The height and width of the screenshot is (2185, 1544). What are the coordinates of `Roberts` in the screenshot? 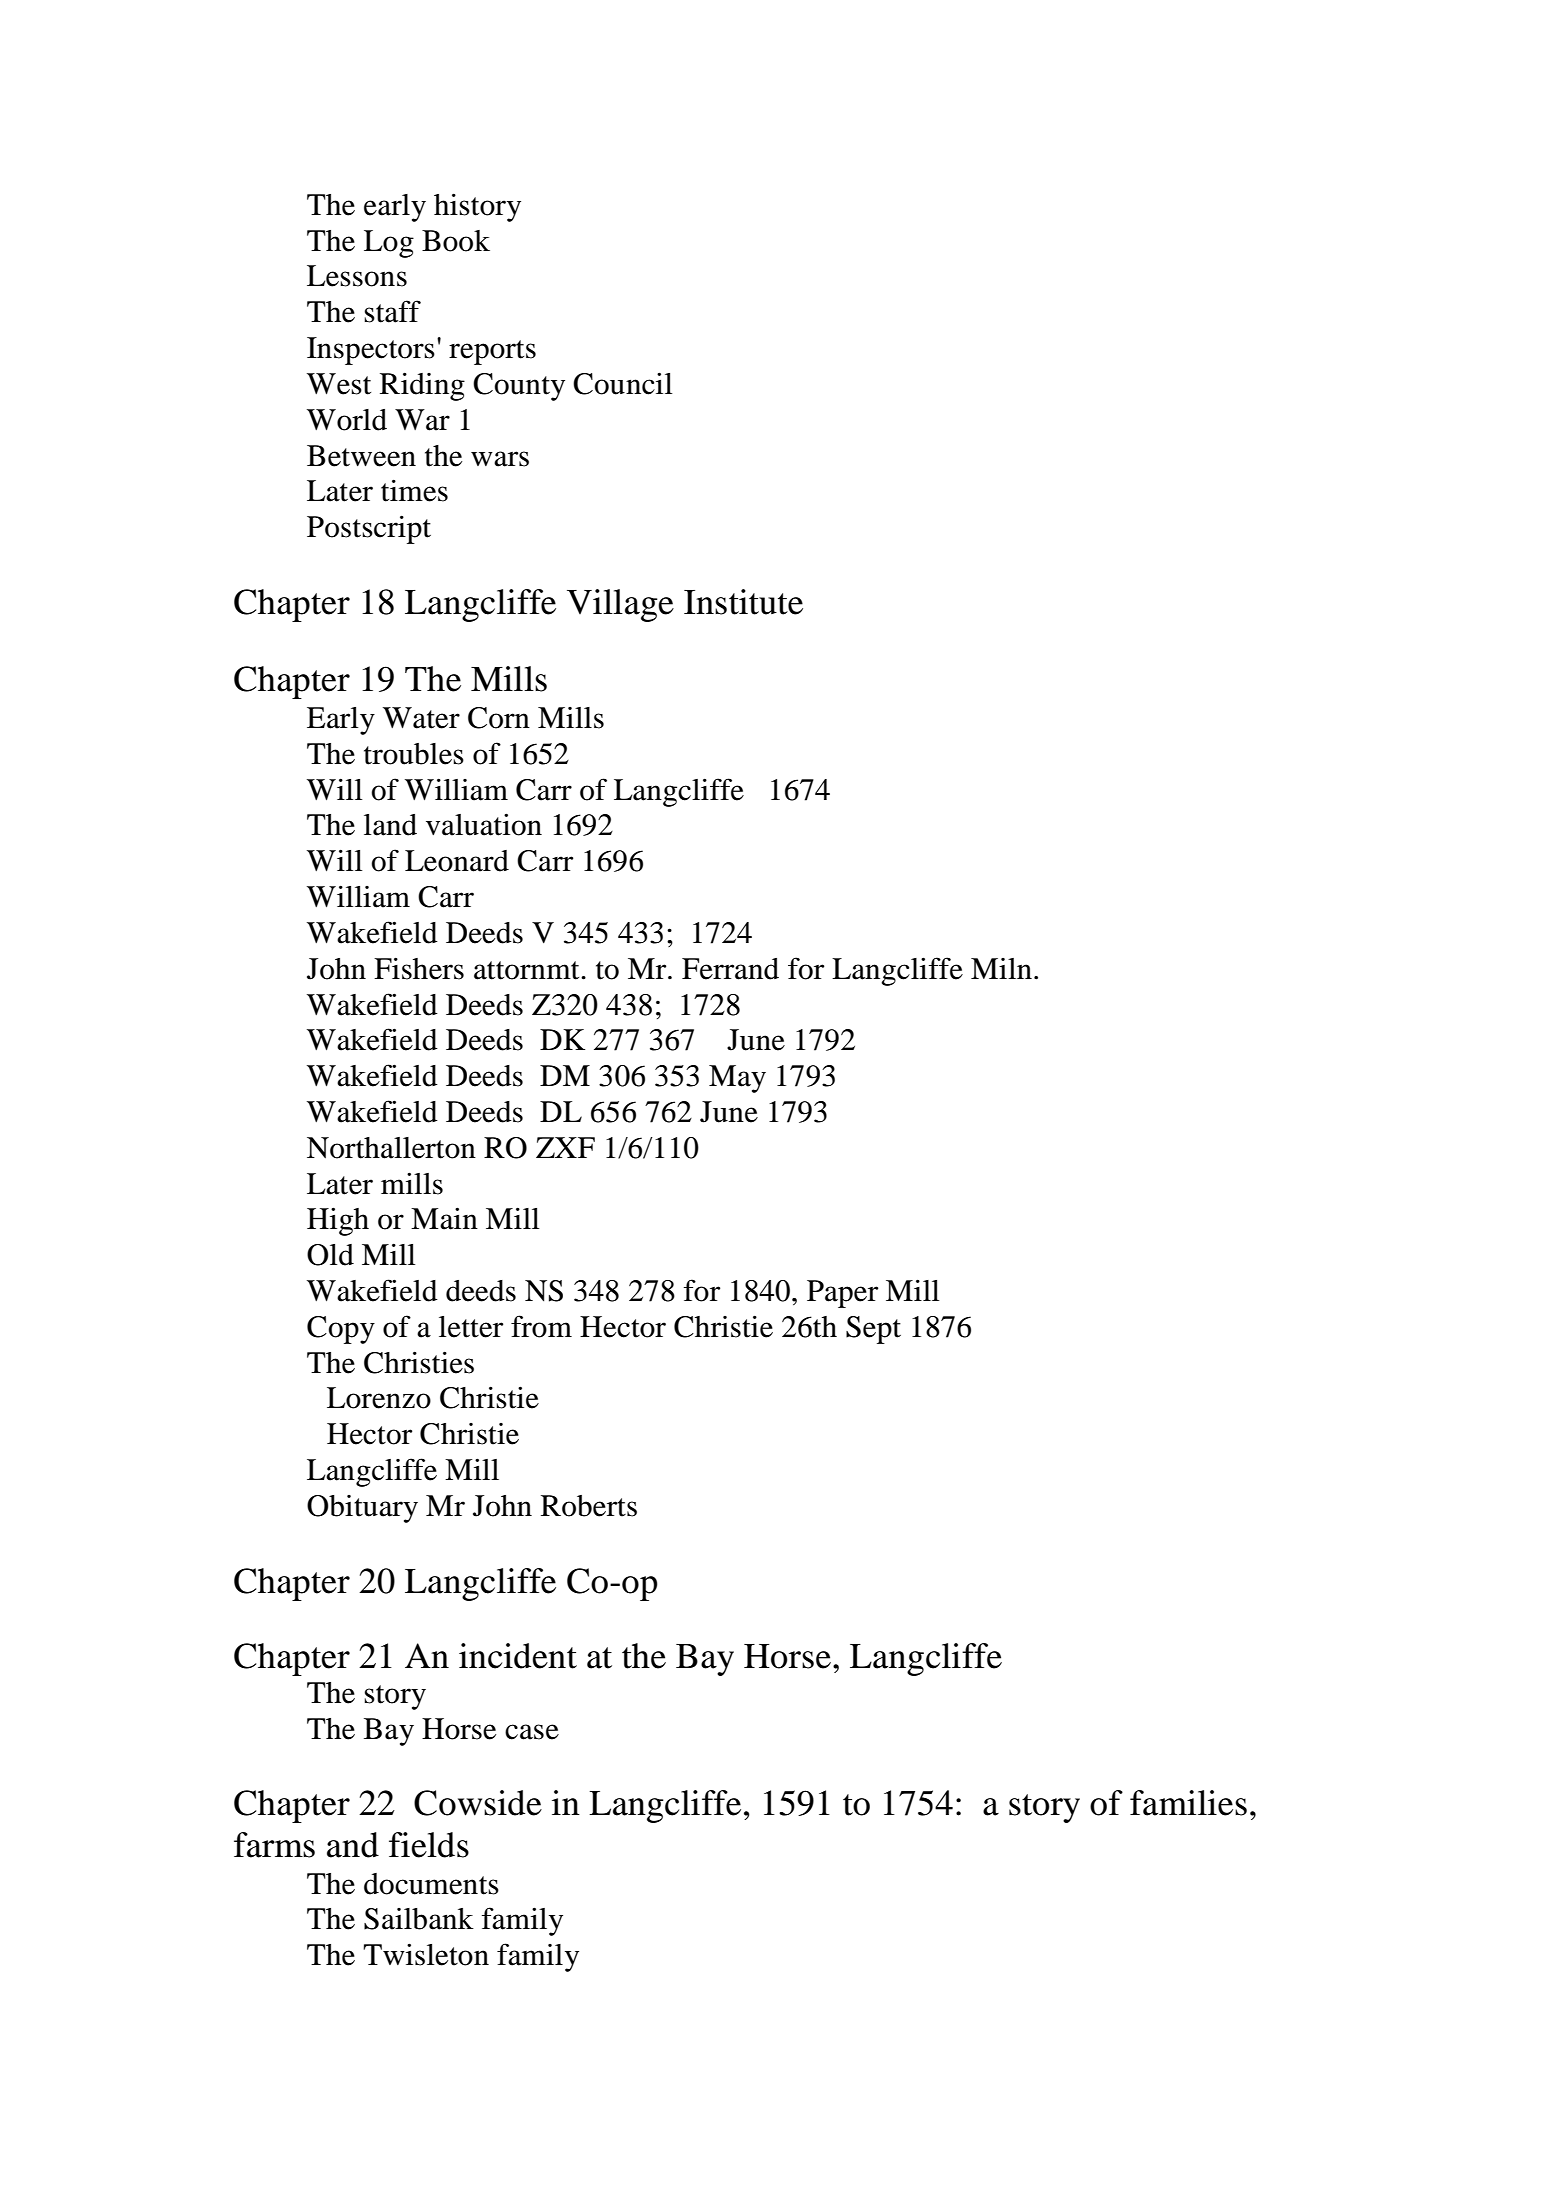 It's located at (589, 1506).
